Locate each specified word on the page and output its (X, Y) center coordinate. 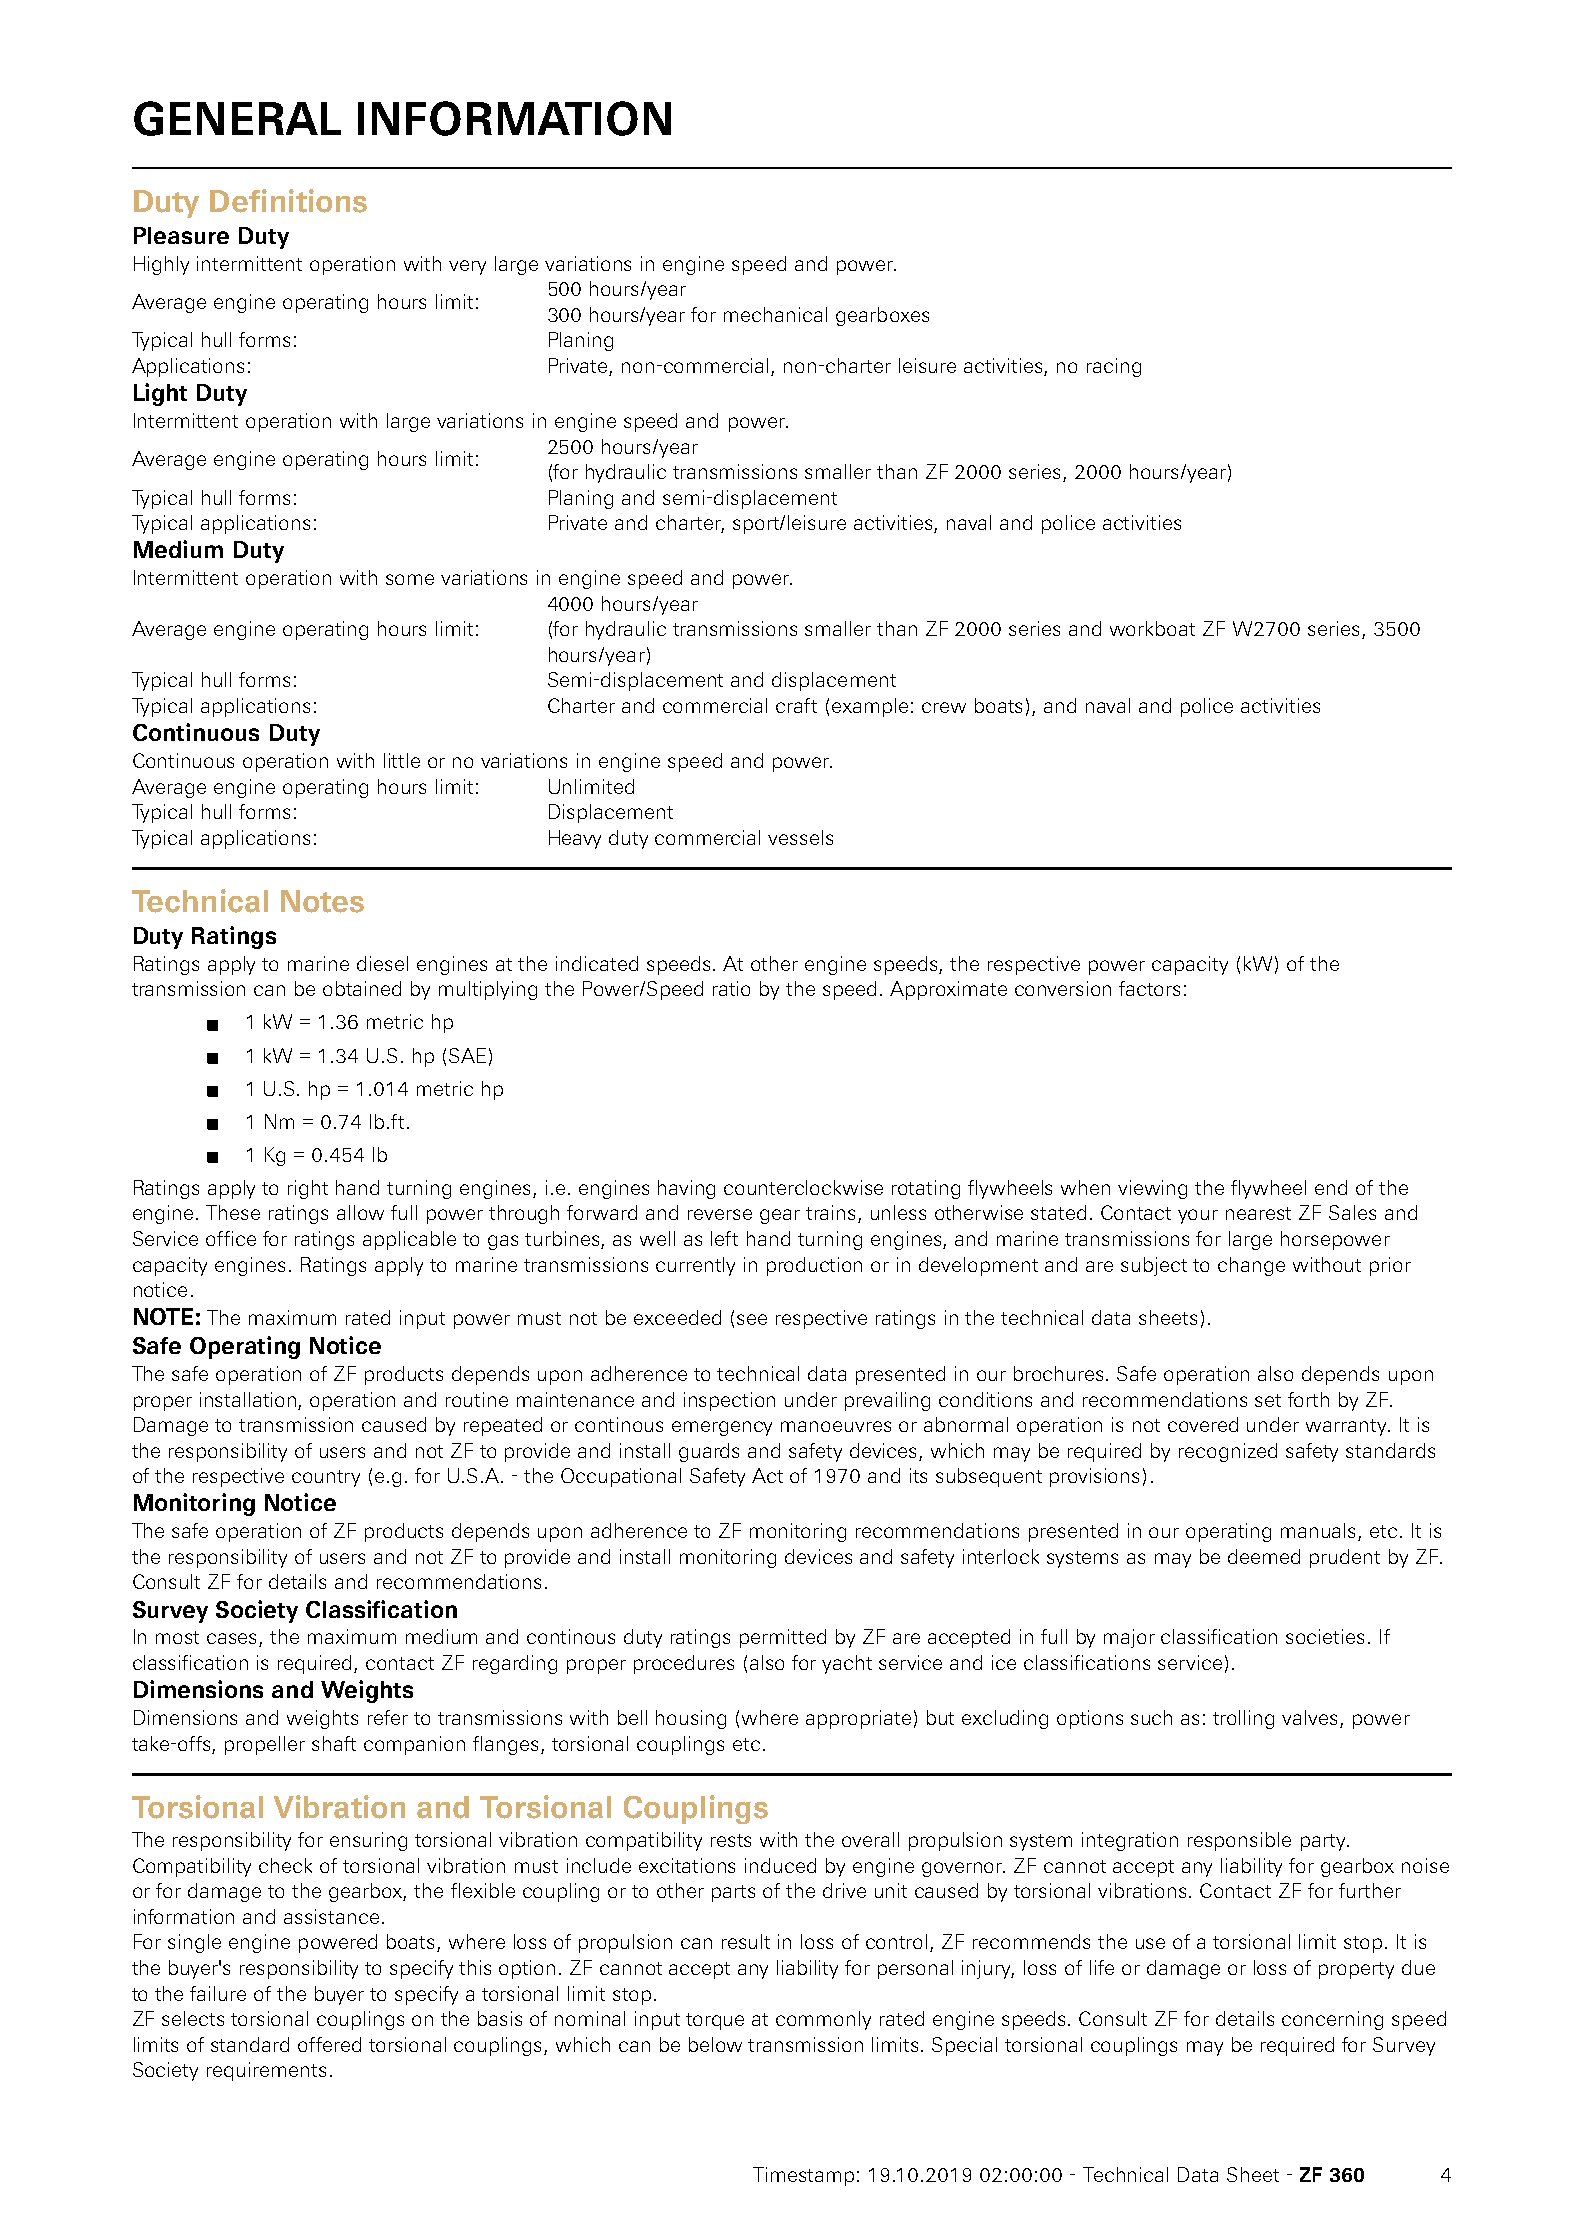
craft (796, 705)
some (410, 579)
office (231, 1238)
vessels (800, 837)
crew (944, 707)
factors (1149, 988)
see (752, 1319)
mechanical (775, 314)
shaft (334, 1743)
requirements (266, 2071)
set (1268, 1400)
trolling (1243, 1719)
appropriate (858, 1719)
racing (1114, 367)
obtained (362, 988)
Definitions (288, 201)
